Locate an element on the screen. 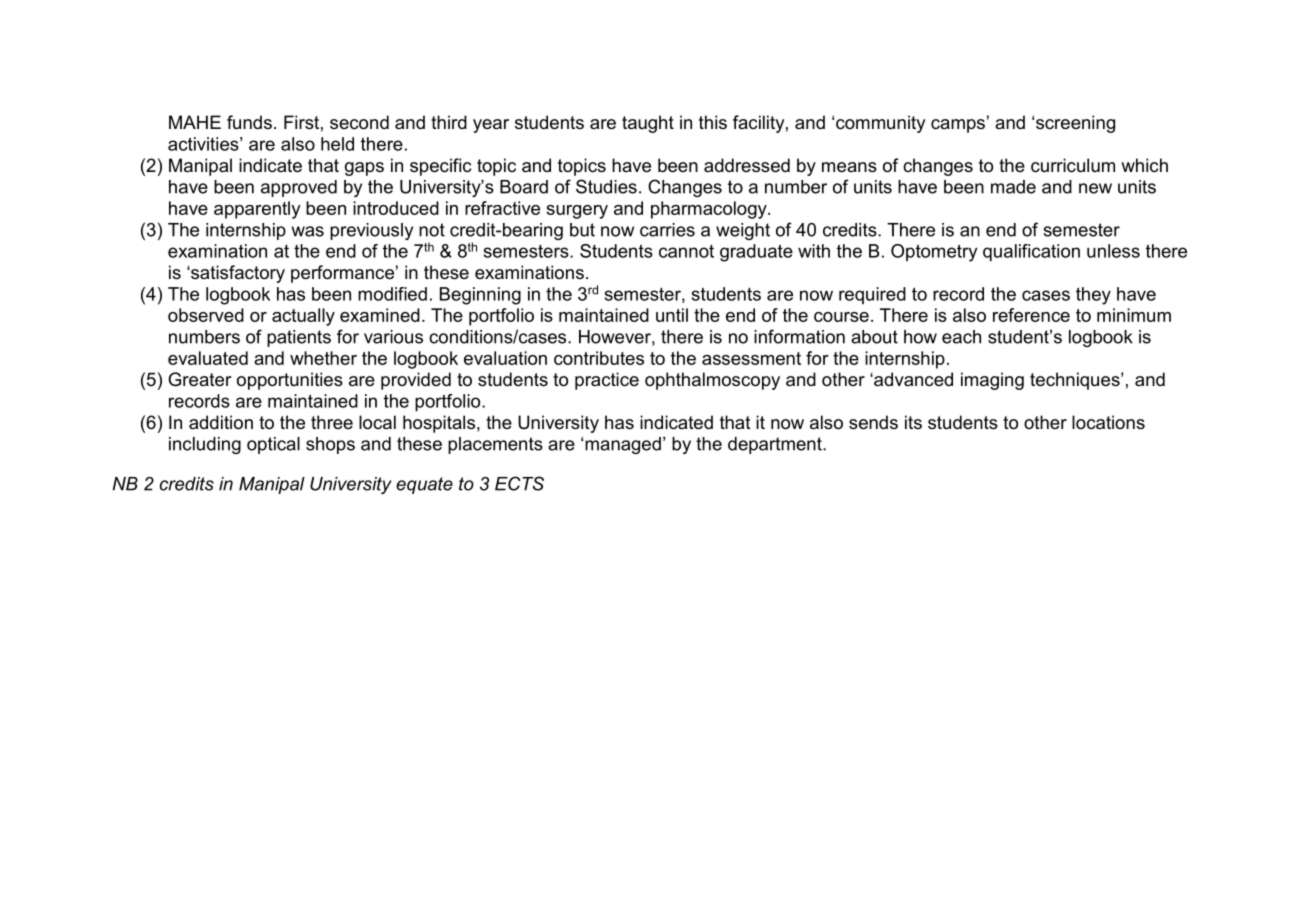 This screenshot has height=924, width=1308. First is located at coordinates (301, 122).
